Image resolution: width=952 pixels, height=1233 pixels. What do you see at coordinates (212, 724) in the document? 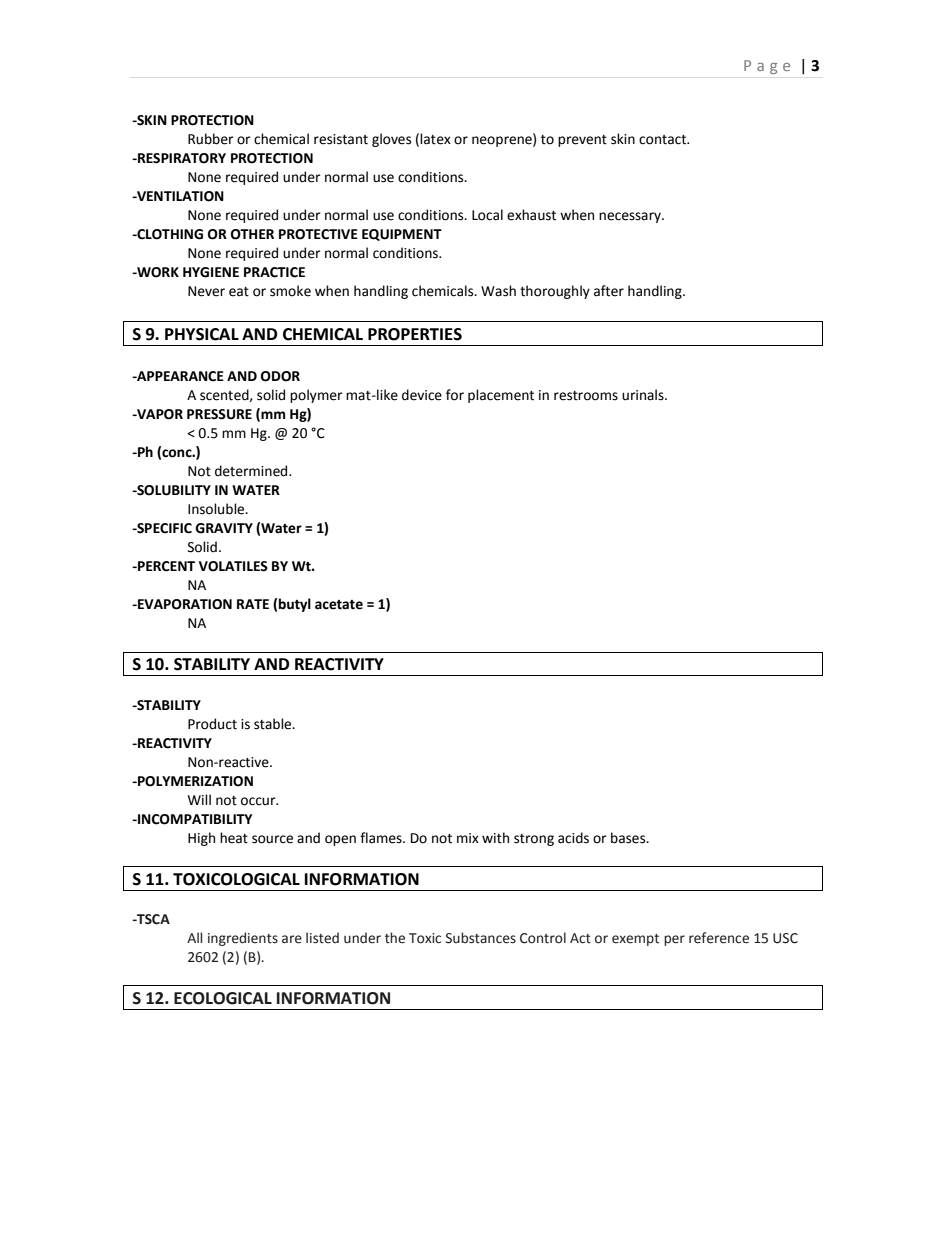
I see `Product` at bounding box center [212, 724].
